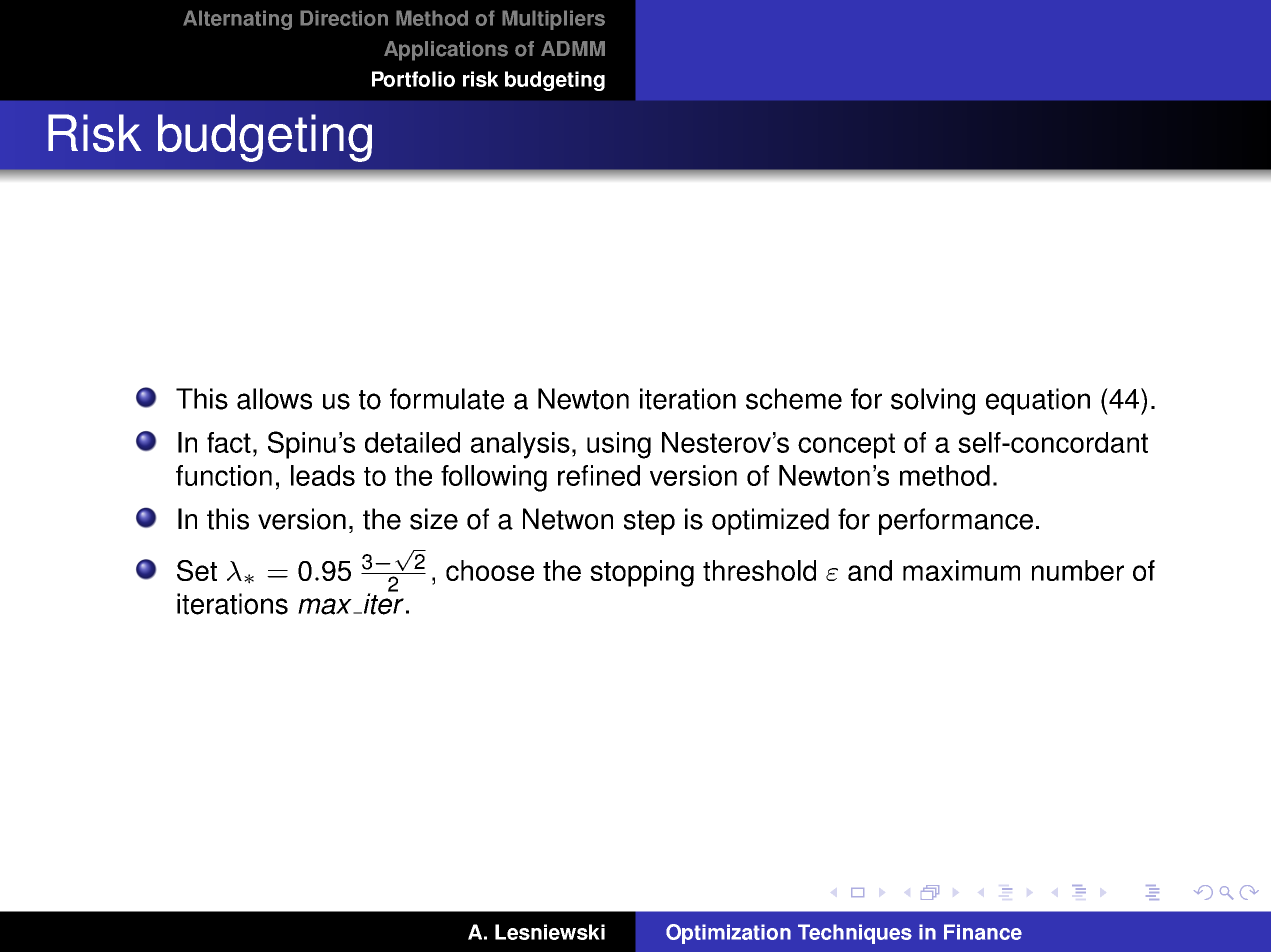 The height and width of the document is (952, 1271). What do you see at coordinates (855, 934) in the document?
I see `Techniques` at bounding box center [855, 934].
